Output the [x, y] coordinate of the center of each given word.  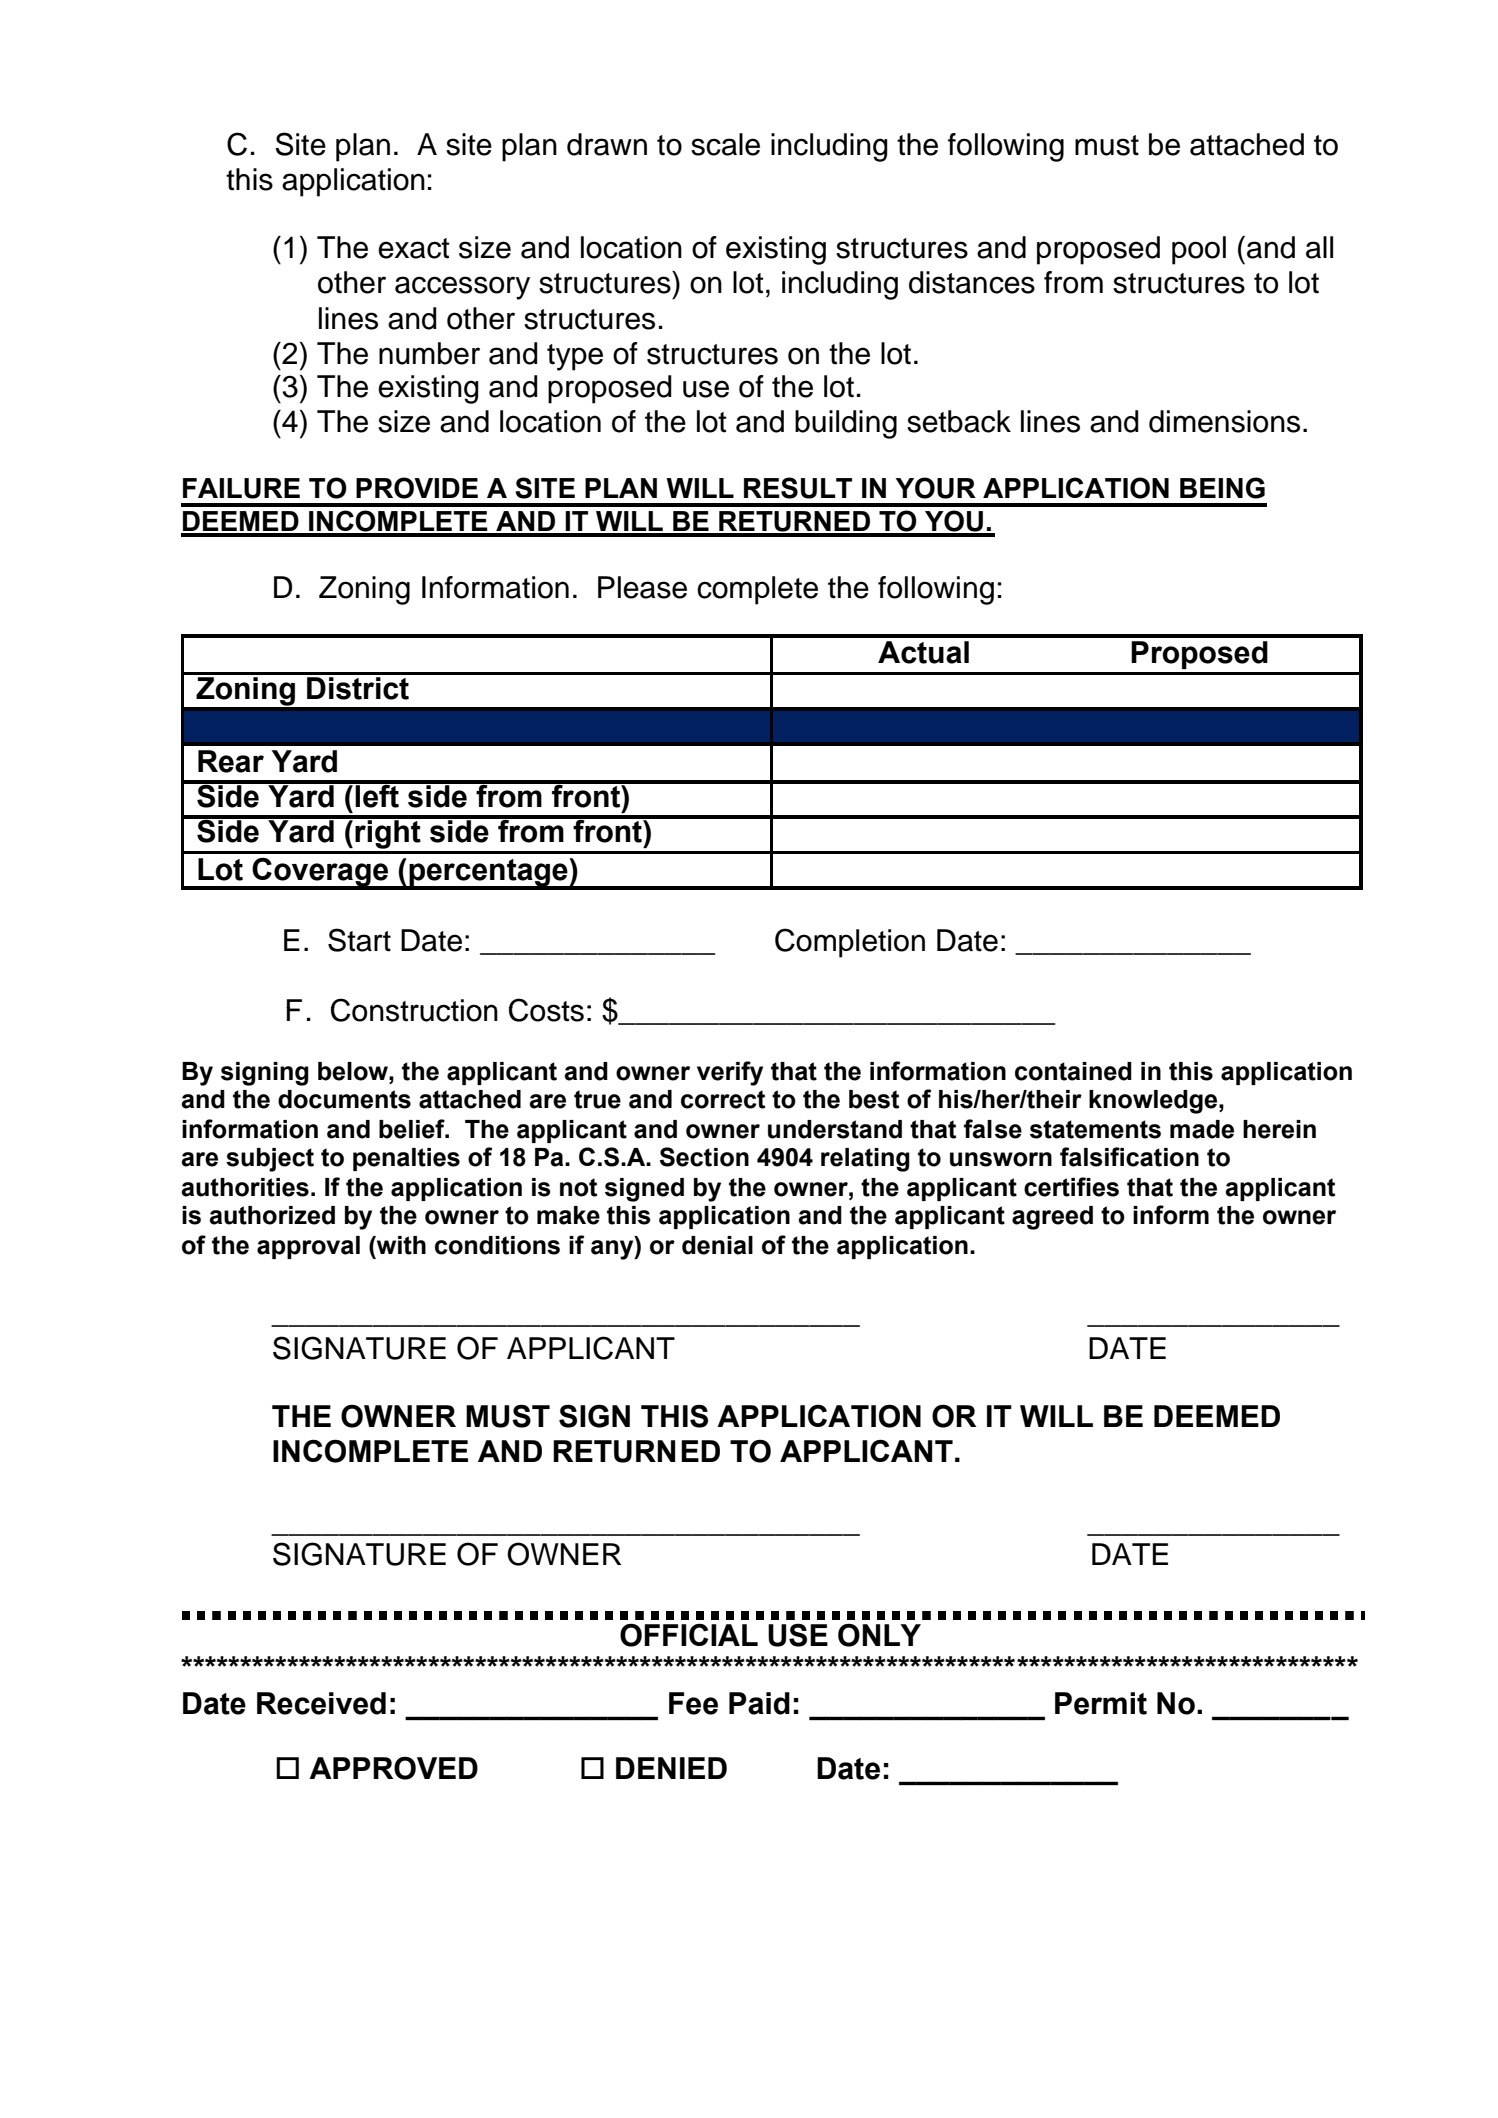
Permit [1101, 1703]
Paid [759, 1703]
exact [414, 248]
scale [725, 144]
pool [1199, 250]
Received [321, 1703]
